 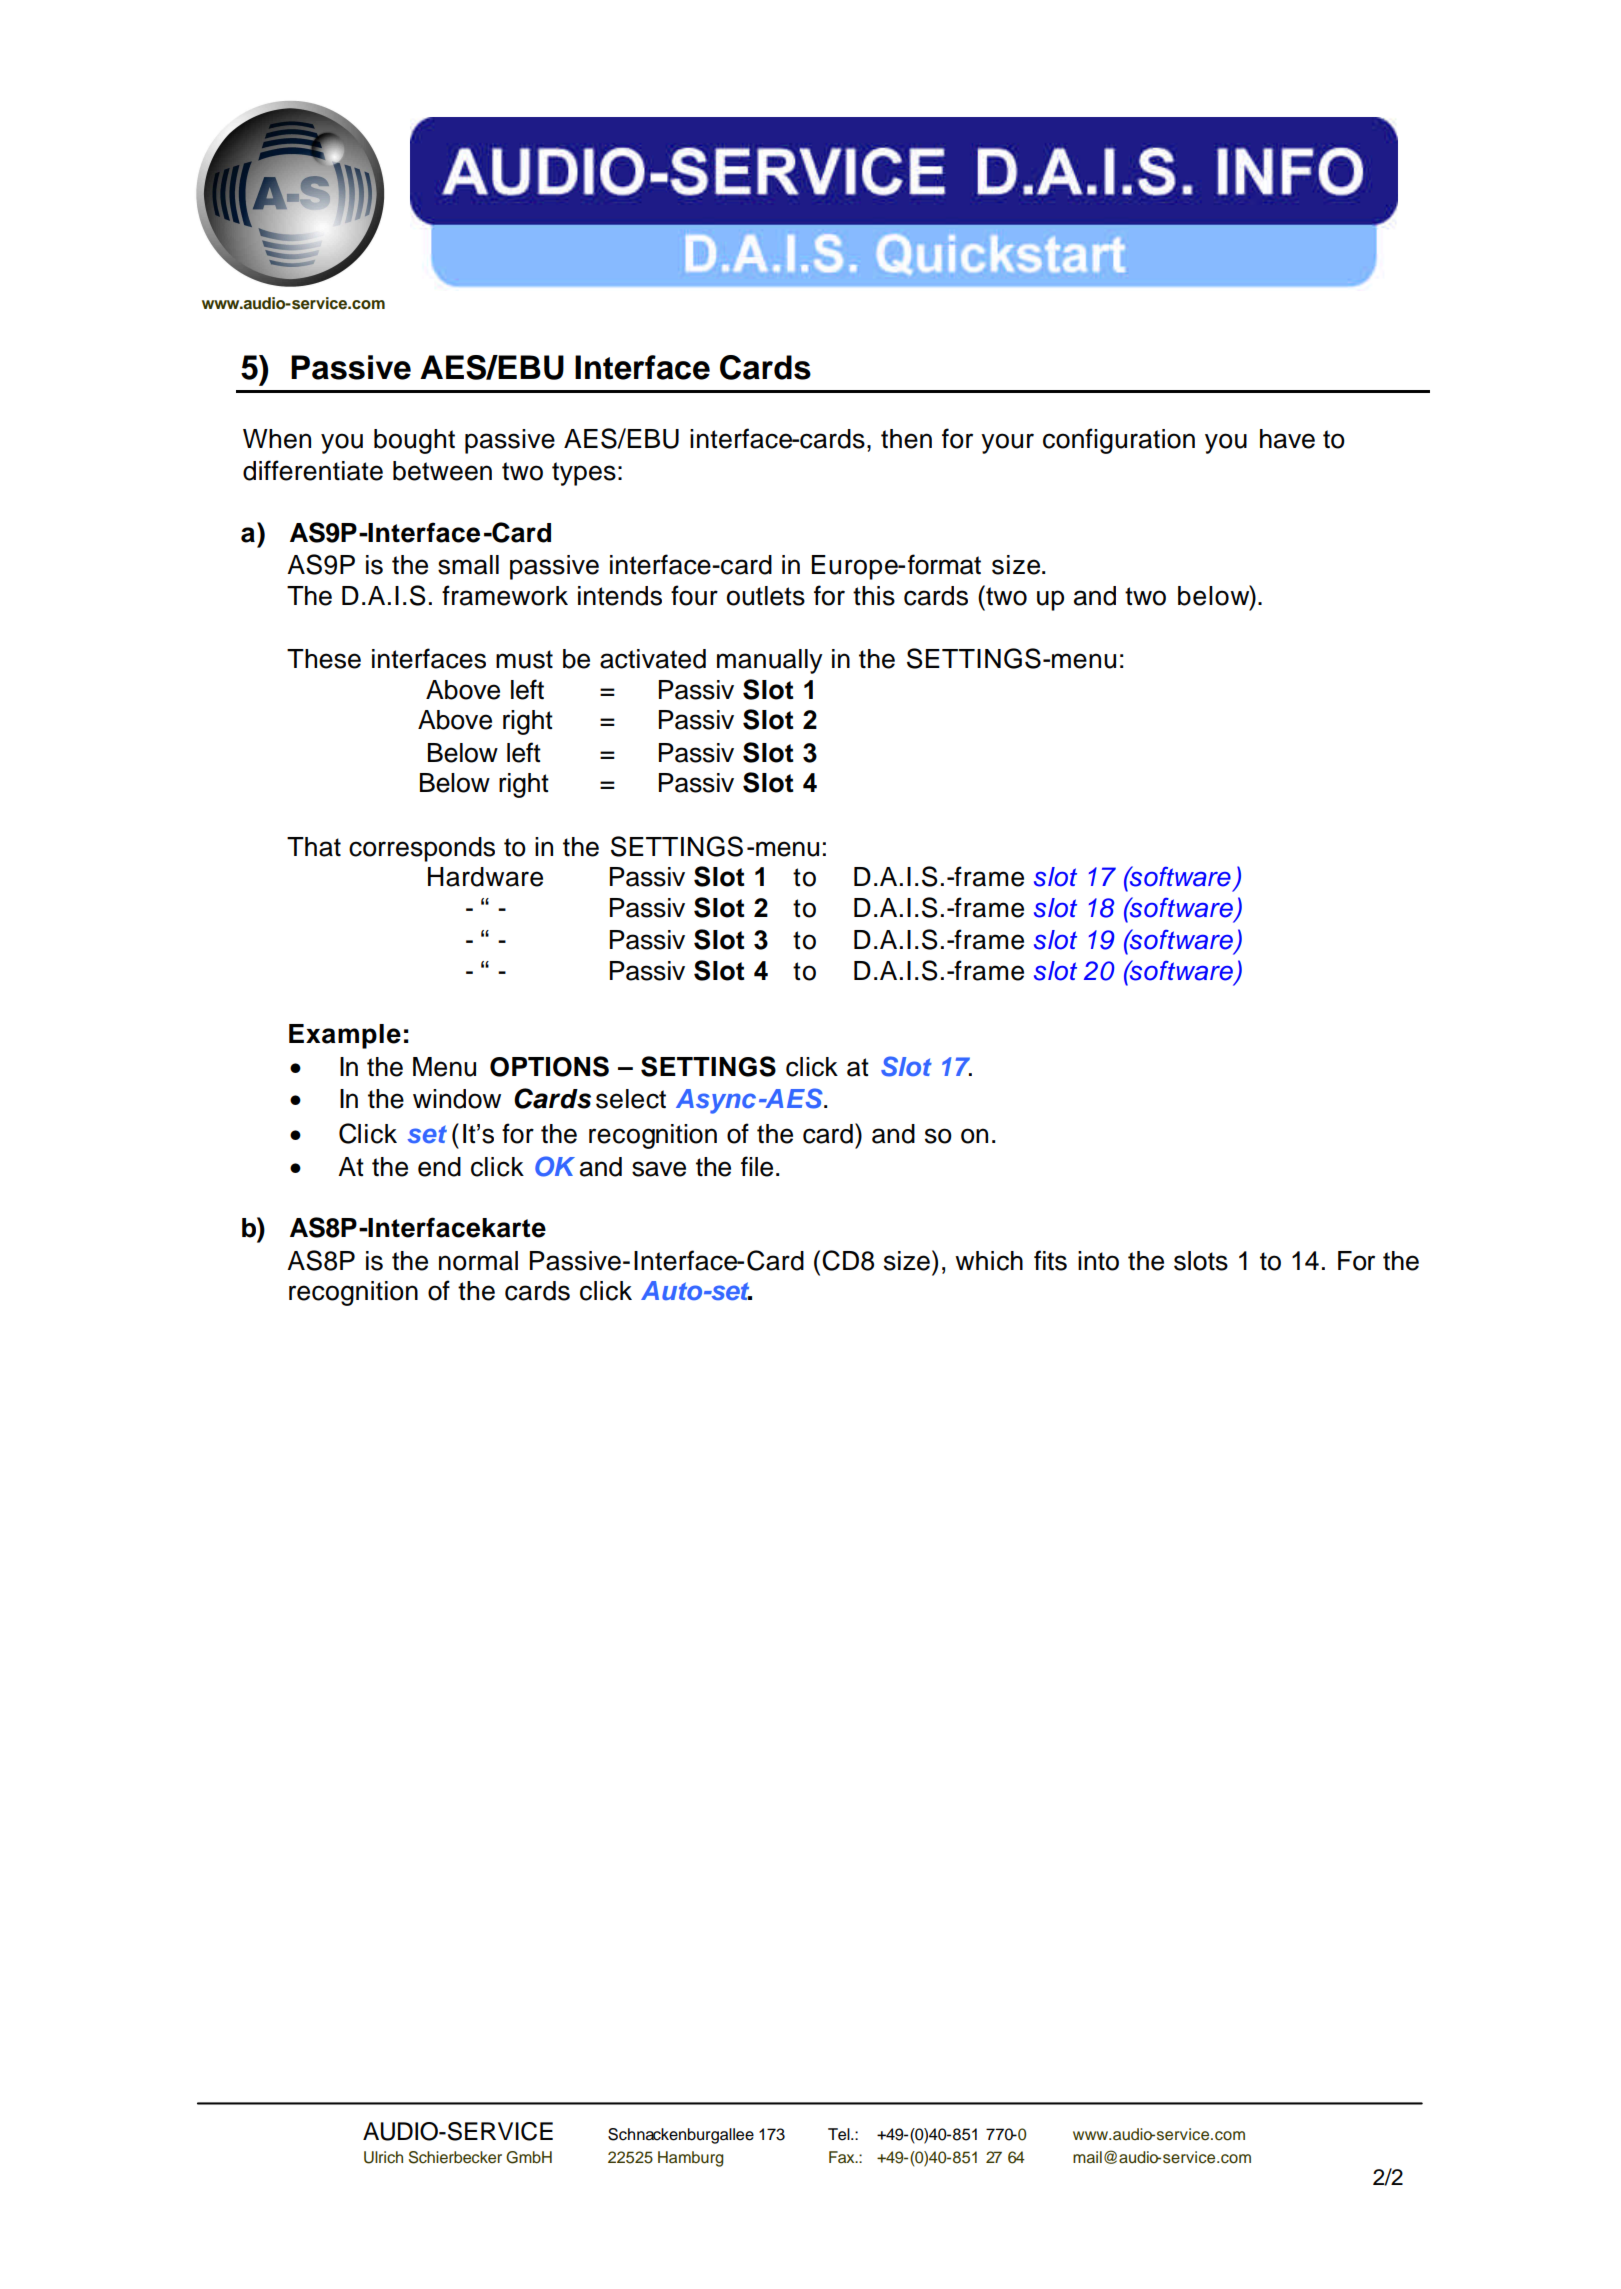 What do you see at coordinates (1098, 1261) in the document?
I see `into` at bounding box center [1098, 1261].
